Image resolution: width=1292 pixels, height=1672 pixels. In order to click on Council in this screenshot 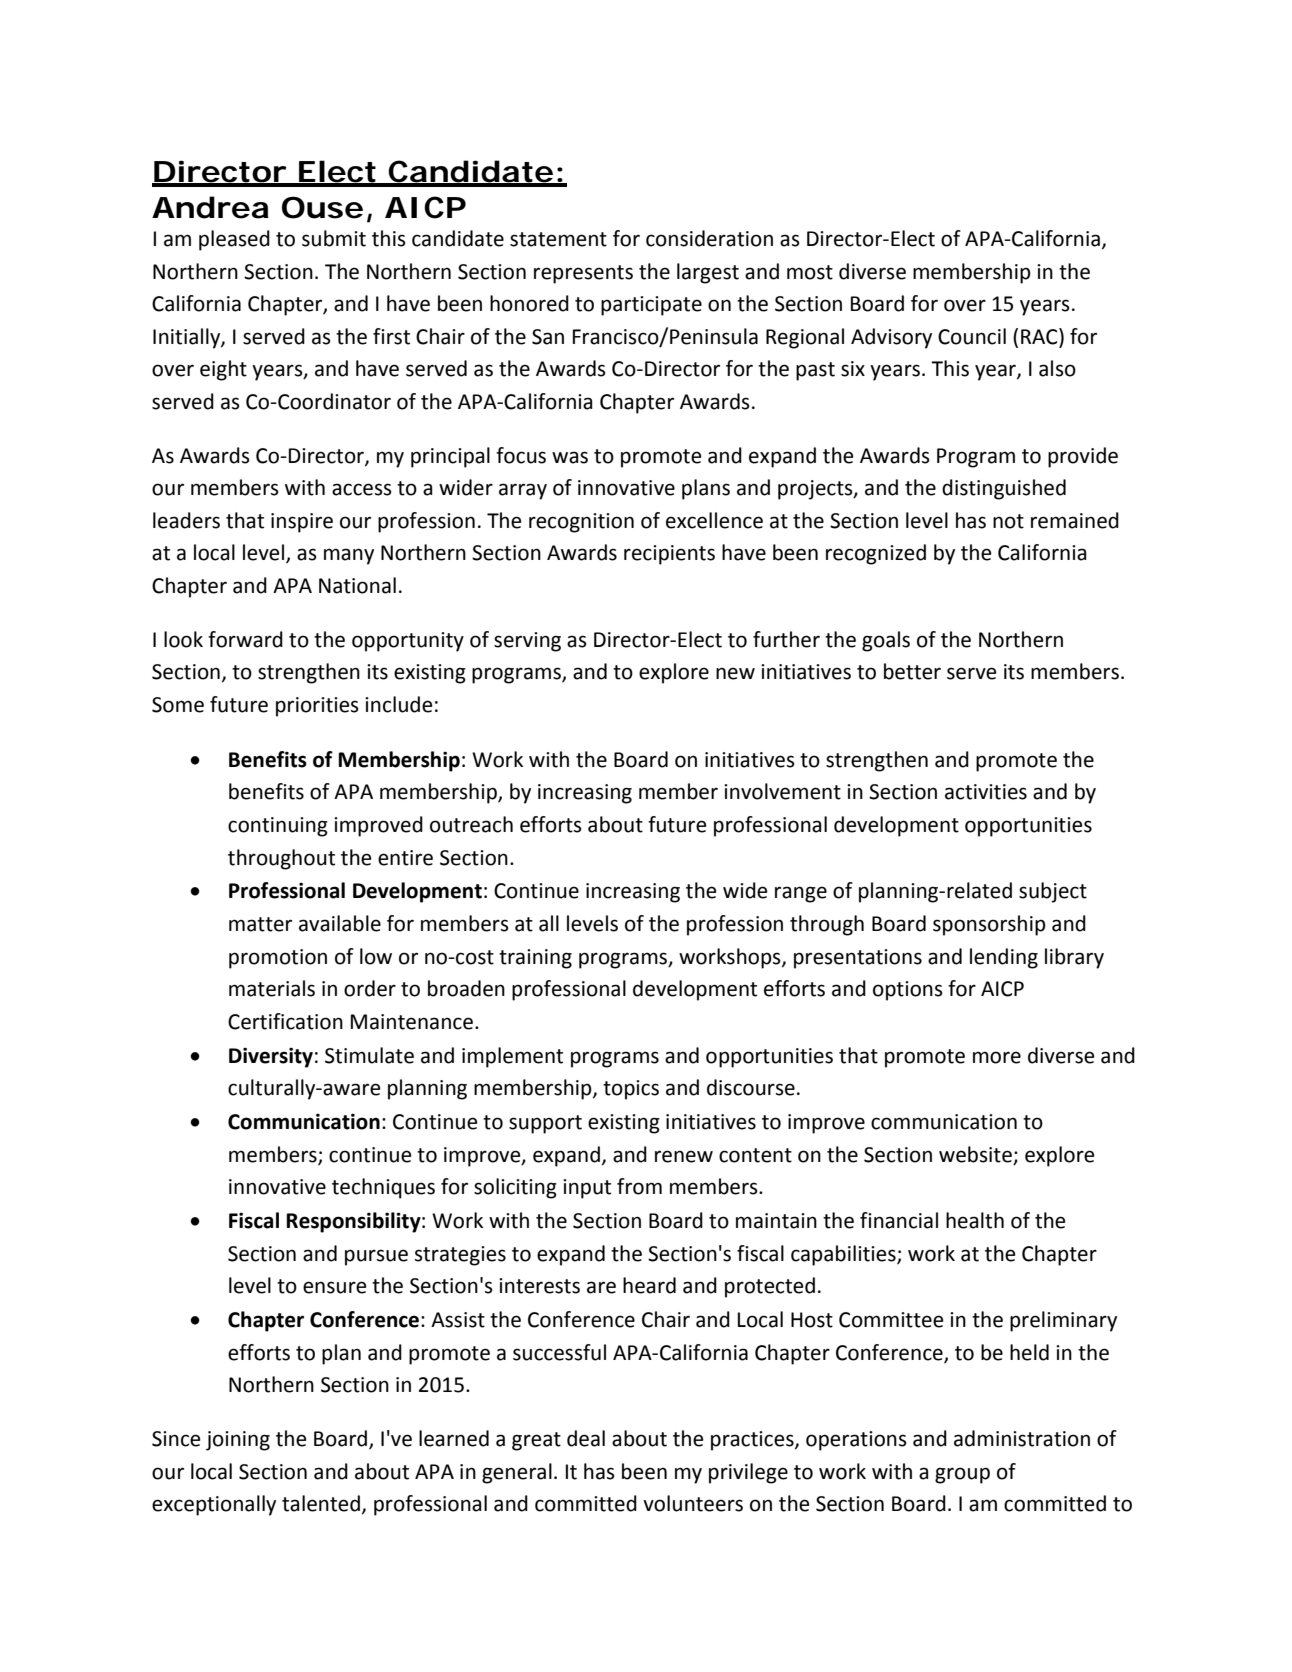, I will do `click(972, 336)`.
